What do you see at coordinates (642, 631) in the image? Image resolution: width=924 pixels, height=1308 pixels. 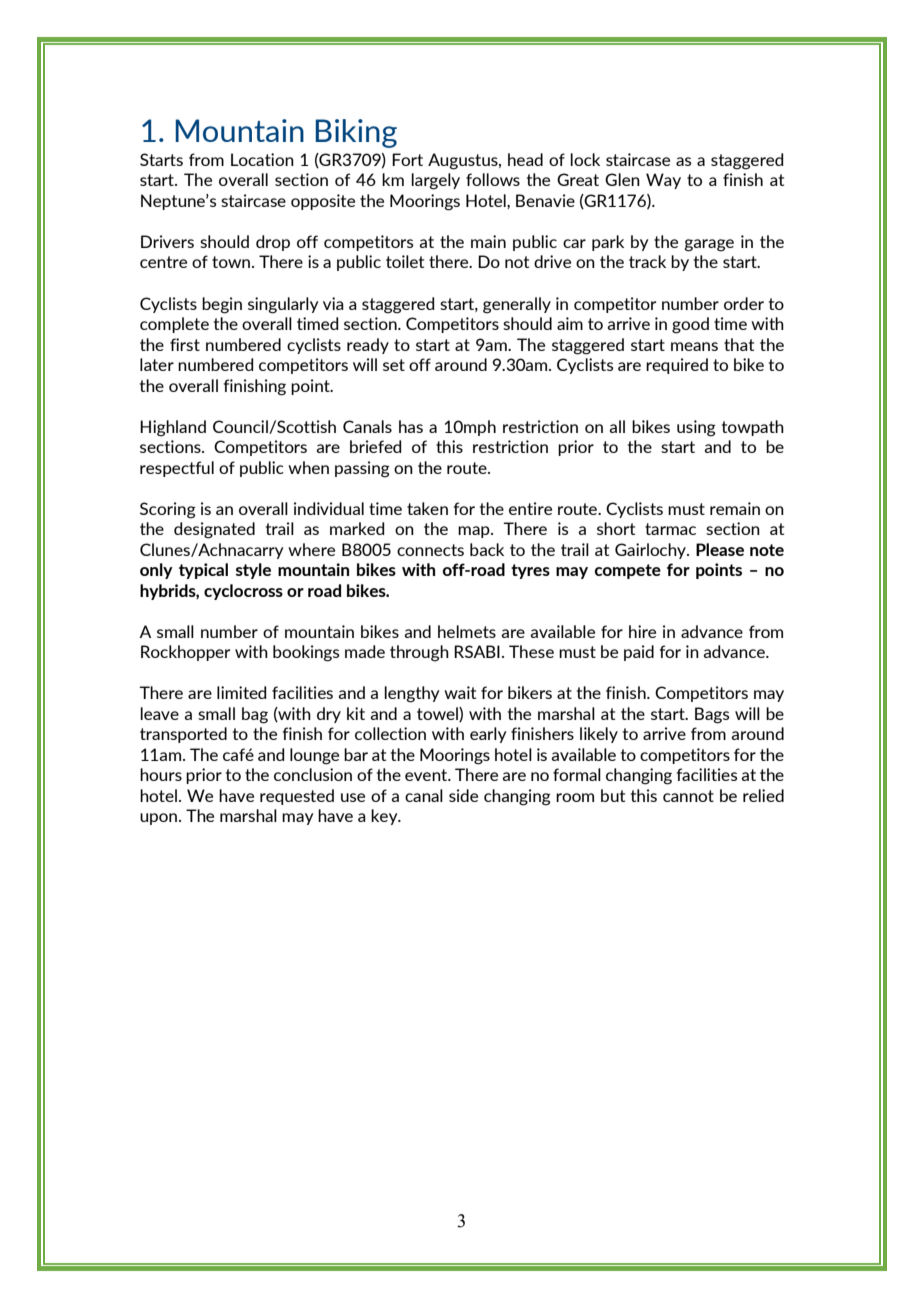 I see `hire` at bounding box center [642, 631].
